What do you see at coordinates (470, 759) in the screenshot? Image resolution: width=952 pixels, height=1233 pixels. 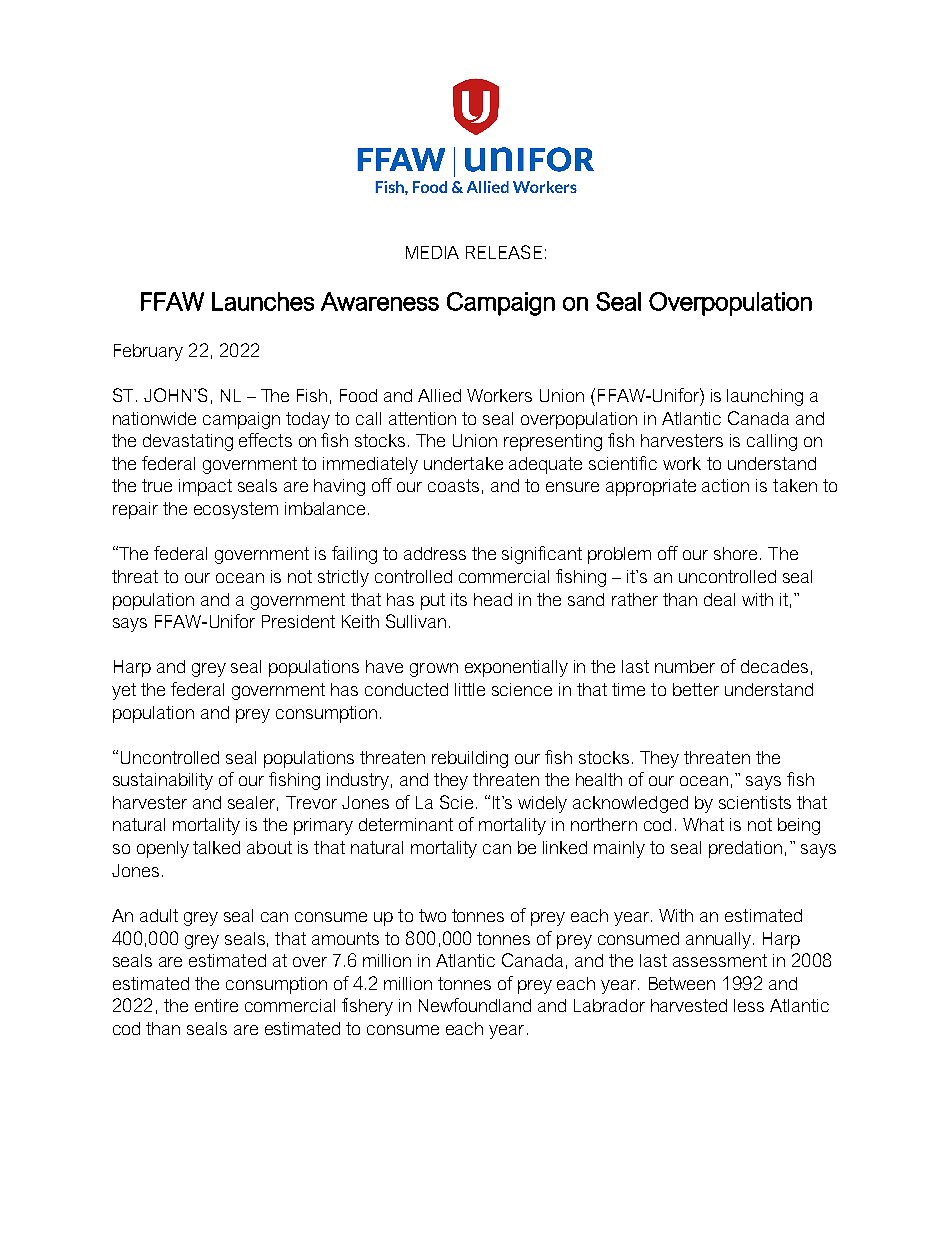 I see `rebuilding` at bounding box center [470, 759].
